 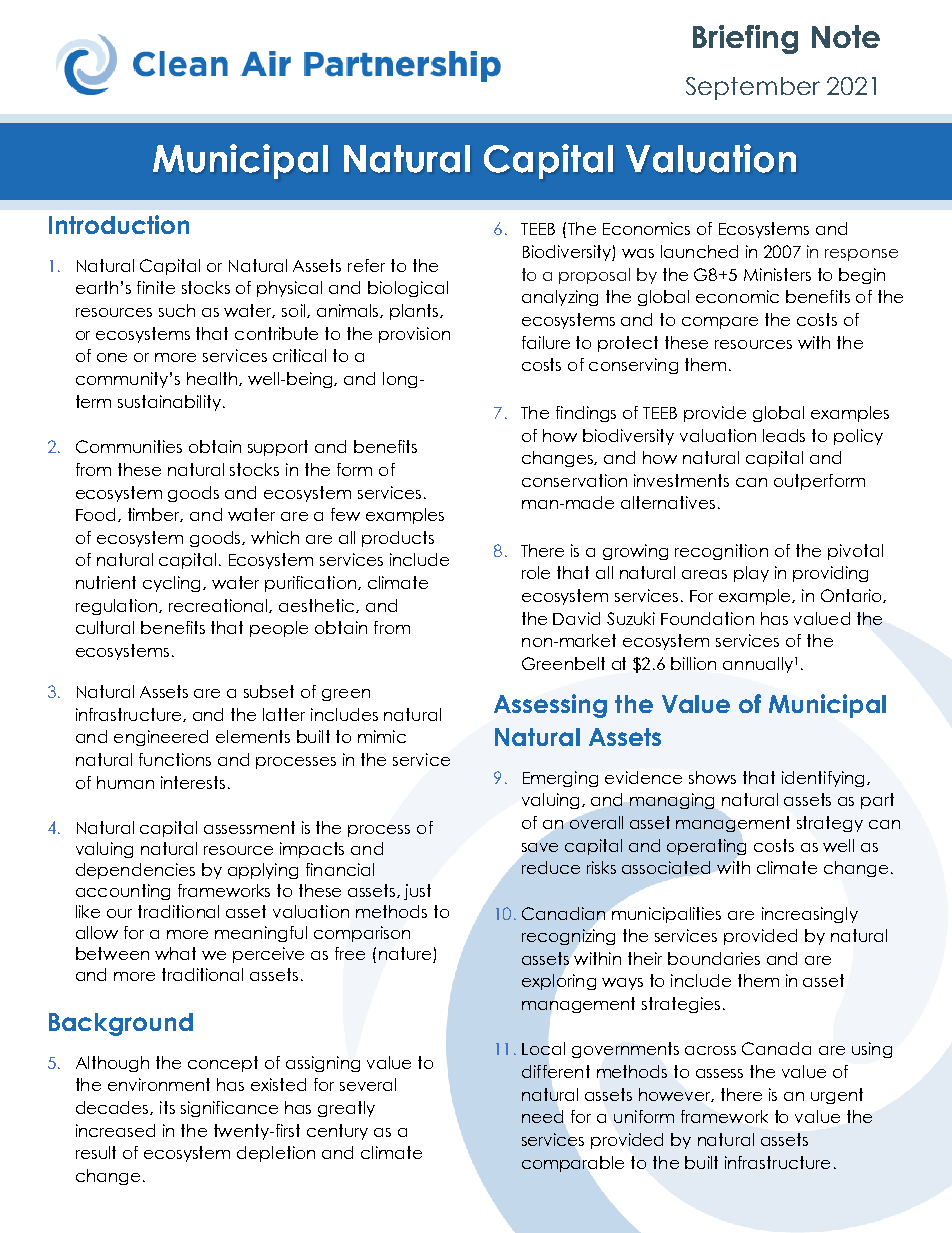 I want to click on September, so click(x=753, y=88).
